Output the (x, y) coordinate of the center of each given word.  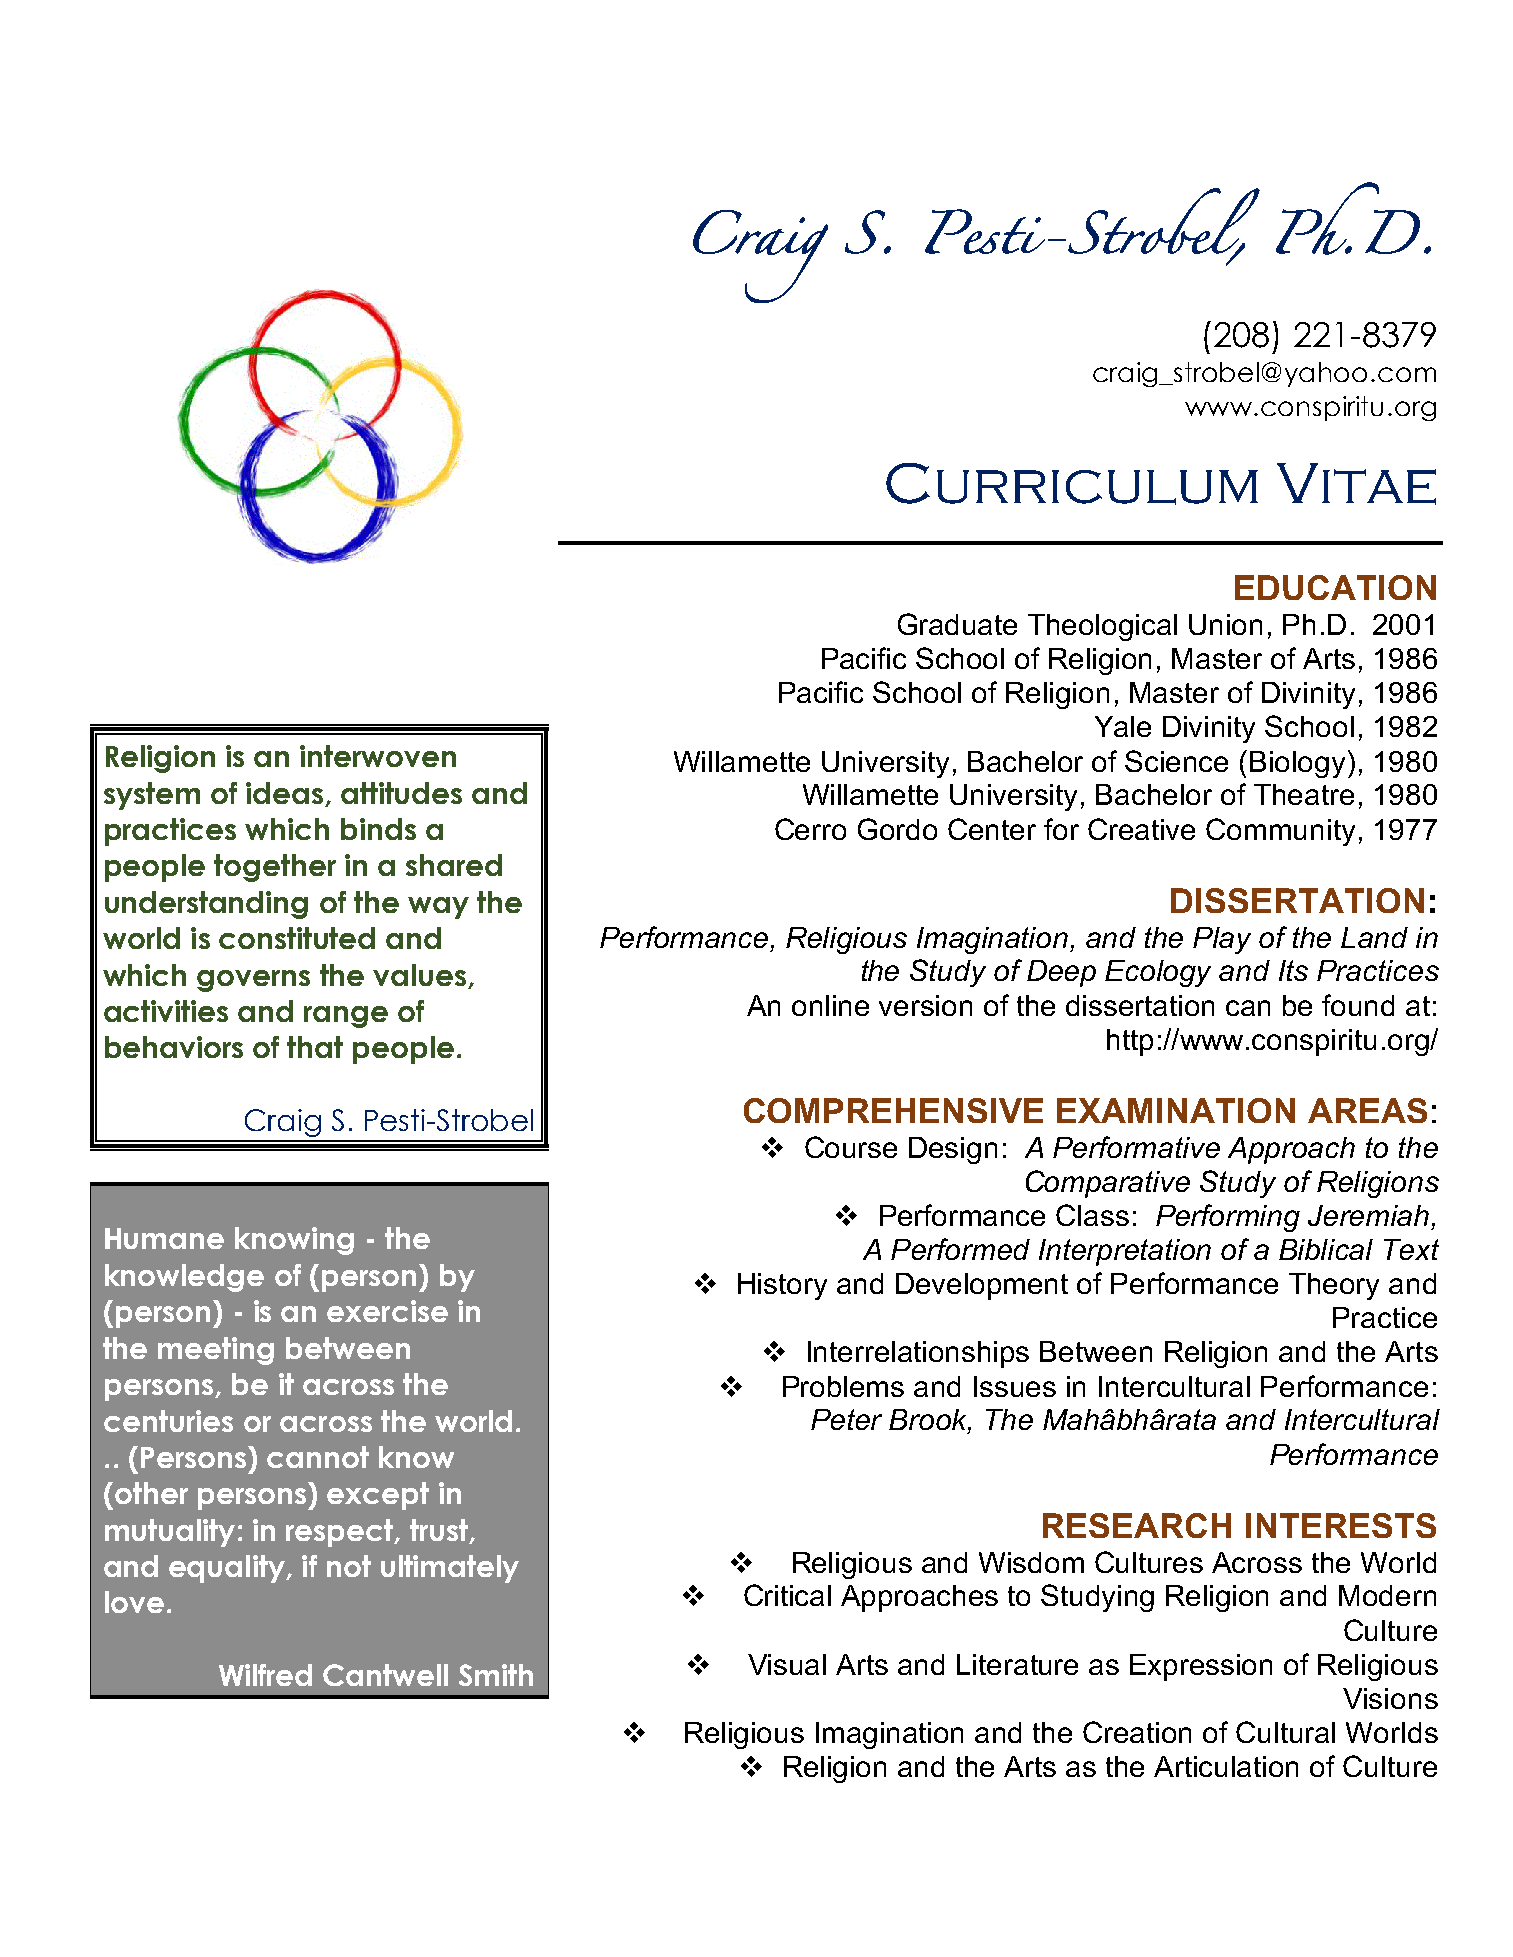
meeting (216, 1351)
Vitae (1356, 484)
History (782, 1286)
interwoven (378, 756)
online (830, 1005)
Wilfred (265, 1675)
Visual (787, 1664)
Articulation (1226, 1766)
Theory (1334, 1286)
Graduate (957, 624)
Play (1222, 940)
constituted (297, 938)
